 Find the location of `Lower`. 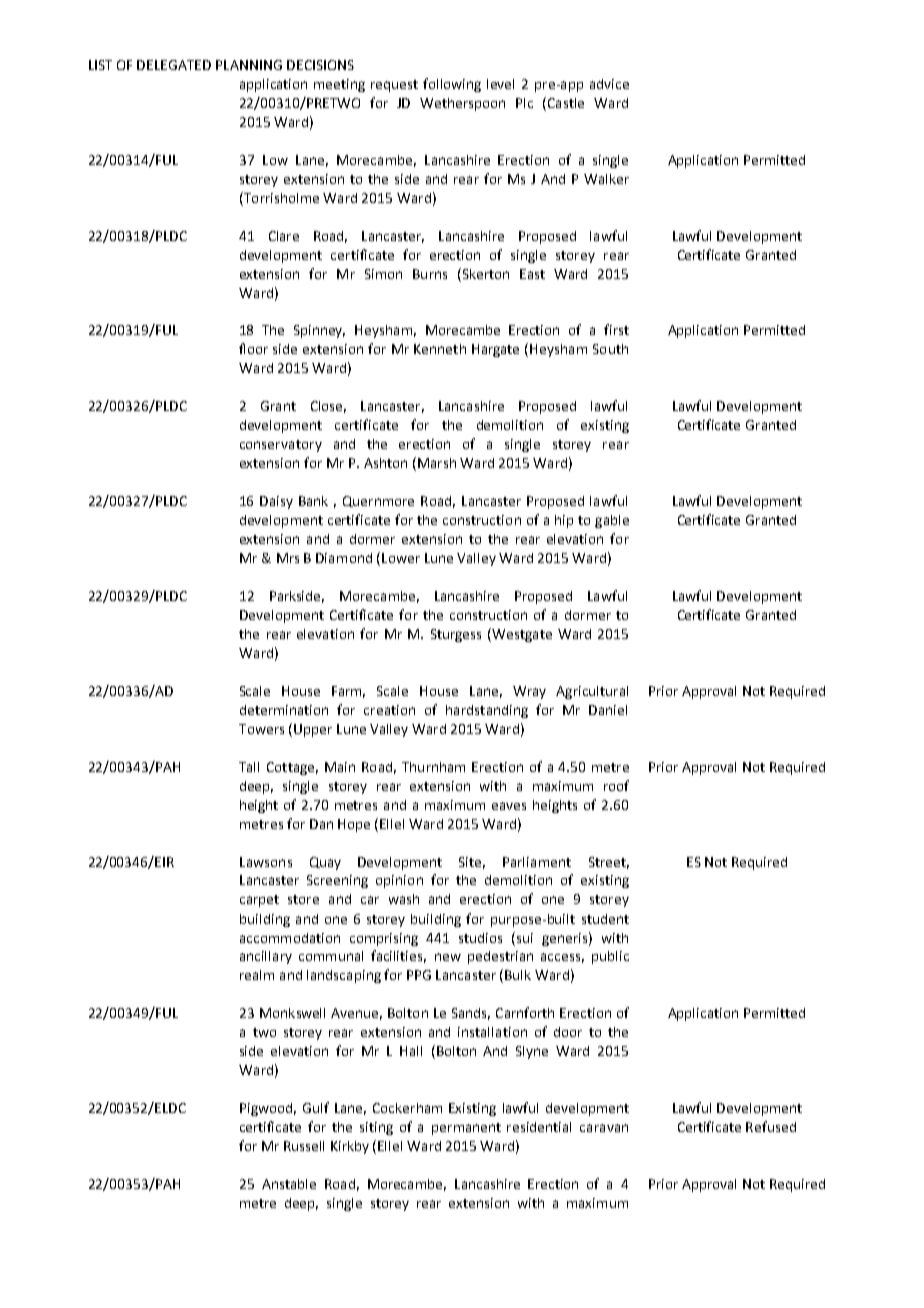

Lower is located at coordinates (401, 558).
